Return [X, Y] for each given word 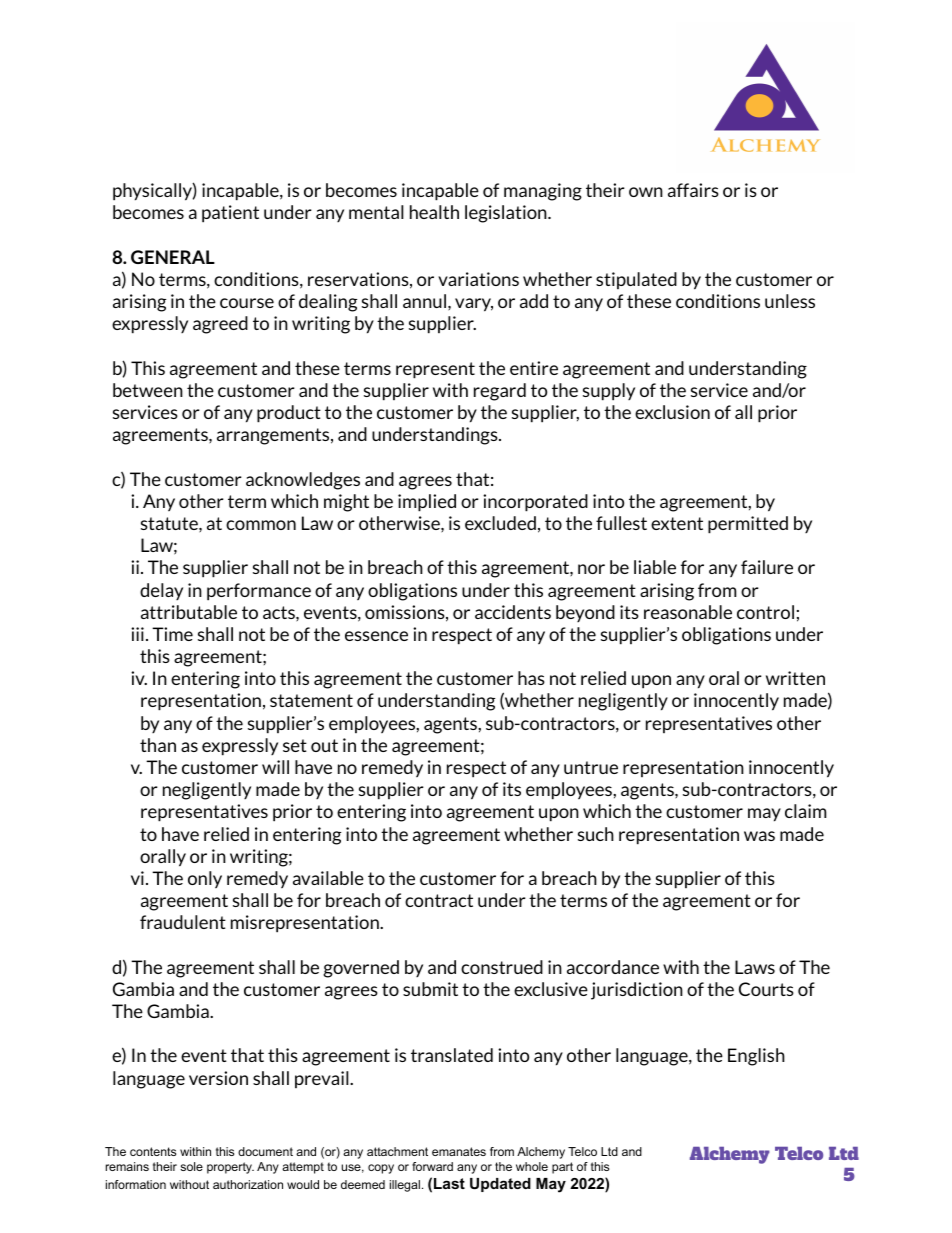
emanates [459, 1151]
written [795, 678]
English [756, 1057]
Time [172, 634]
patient [230, 214]
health [434, 212]
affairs [693, 190]
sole [191, 1166]
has [531, 678]
